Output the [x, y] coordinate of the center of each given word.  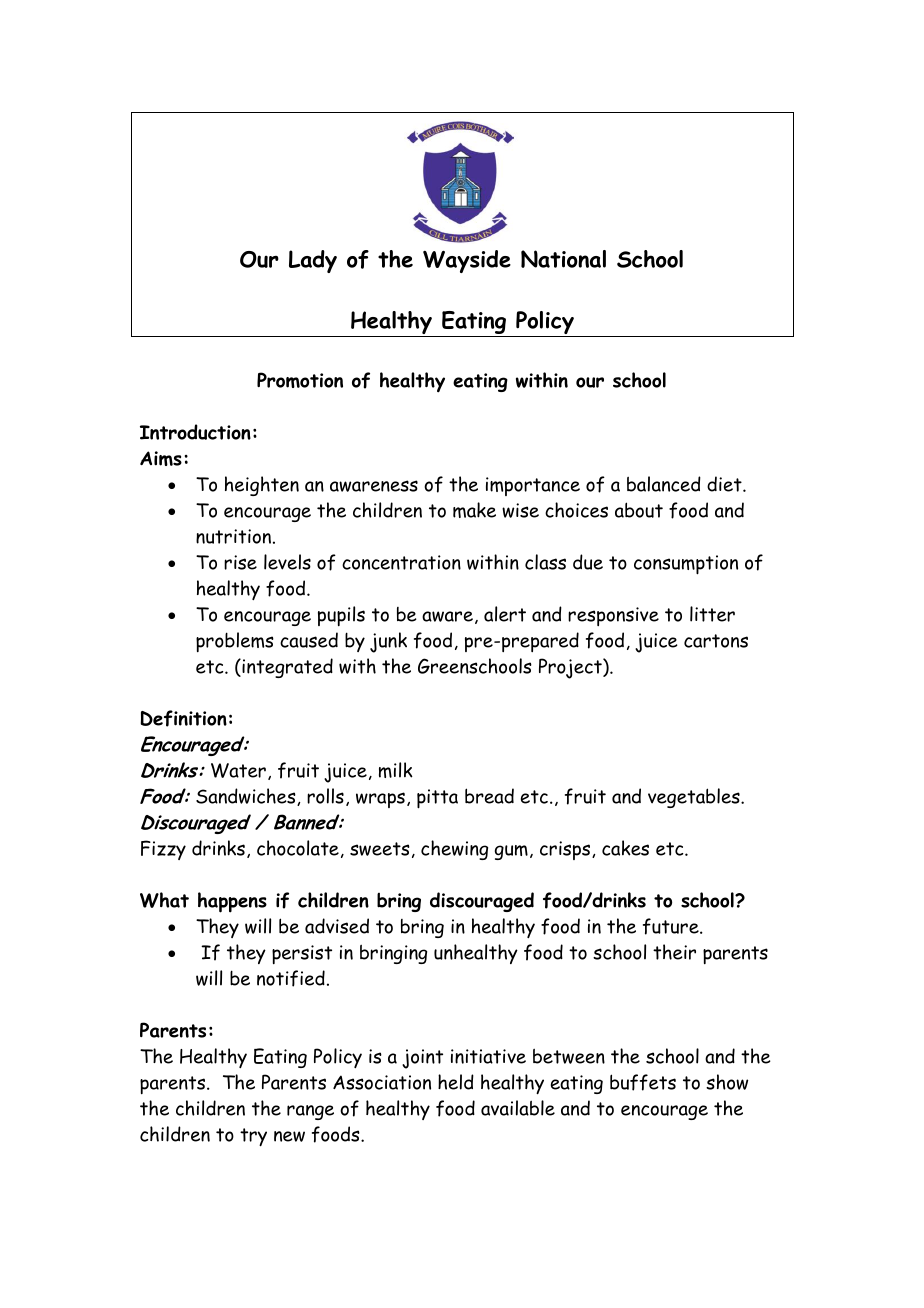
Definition [183, 718]
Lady [313, 261]
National [563, 259]
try [253, 1137]
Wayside [467, 261]
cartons [716, 641]
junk [388, 642]
